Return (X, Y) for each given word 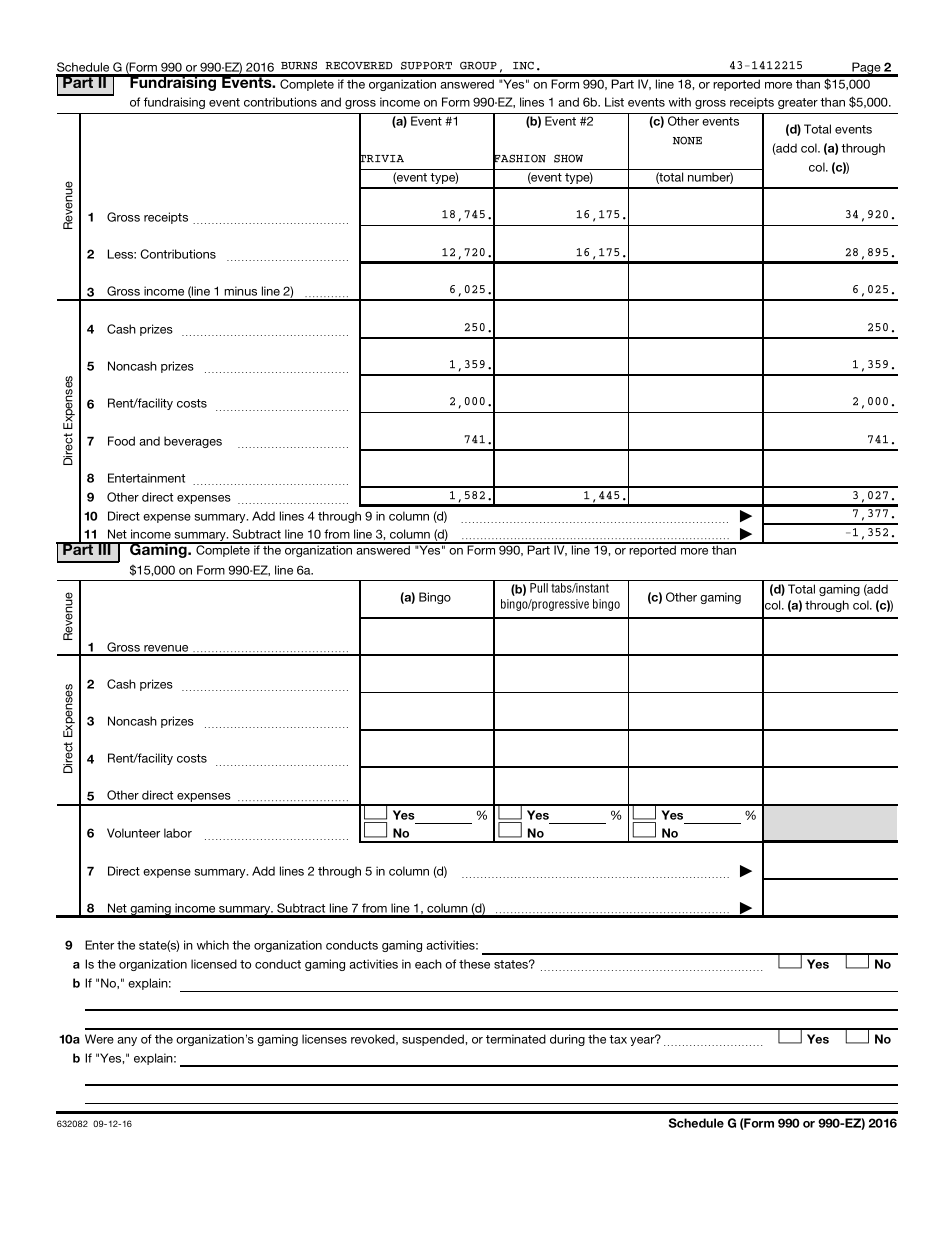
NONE (687, 140)
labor (178, 833)
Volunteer (133, 833)
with (680, 102)
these (474, 964)
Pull (539, 588)
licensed (214, 964)
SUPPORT (426, 65)
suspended (434, 1040)
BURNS (299, 65)
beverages (193, 442)
